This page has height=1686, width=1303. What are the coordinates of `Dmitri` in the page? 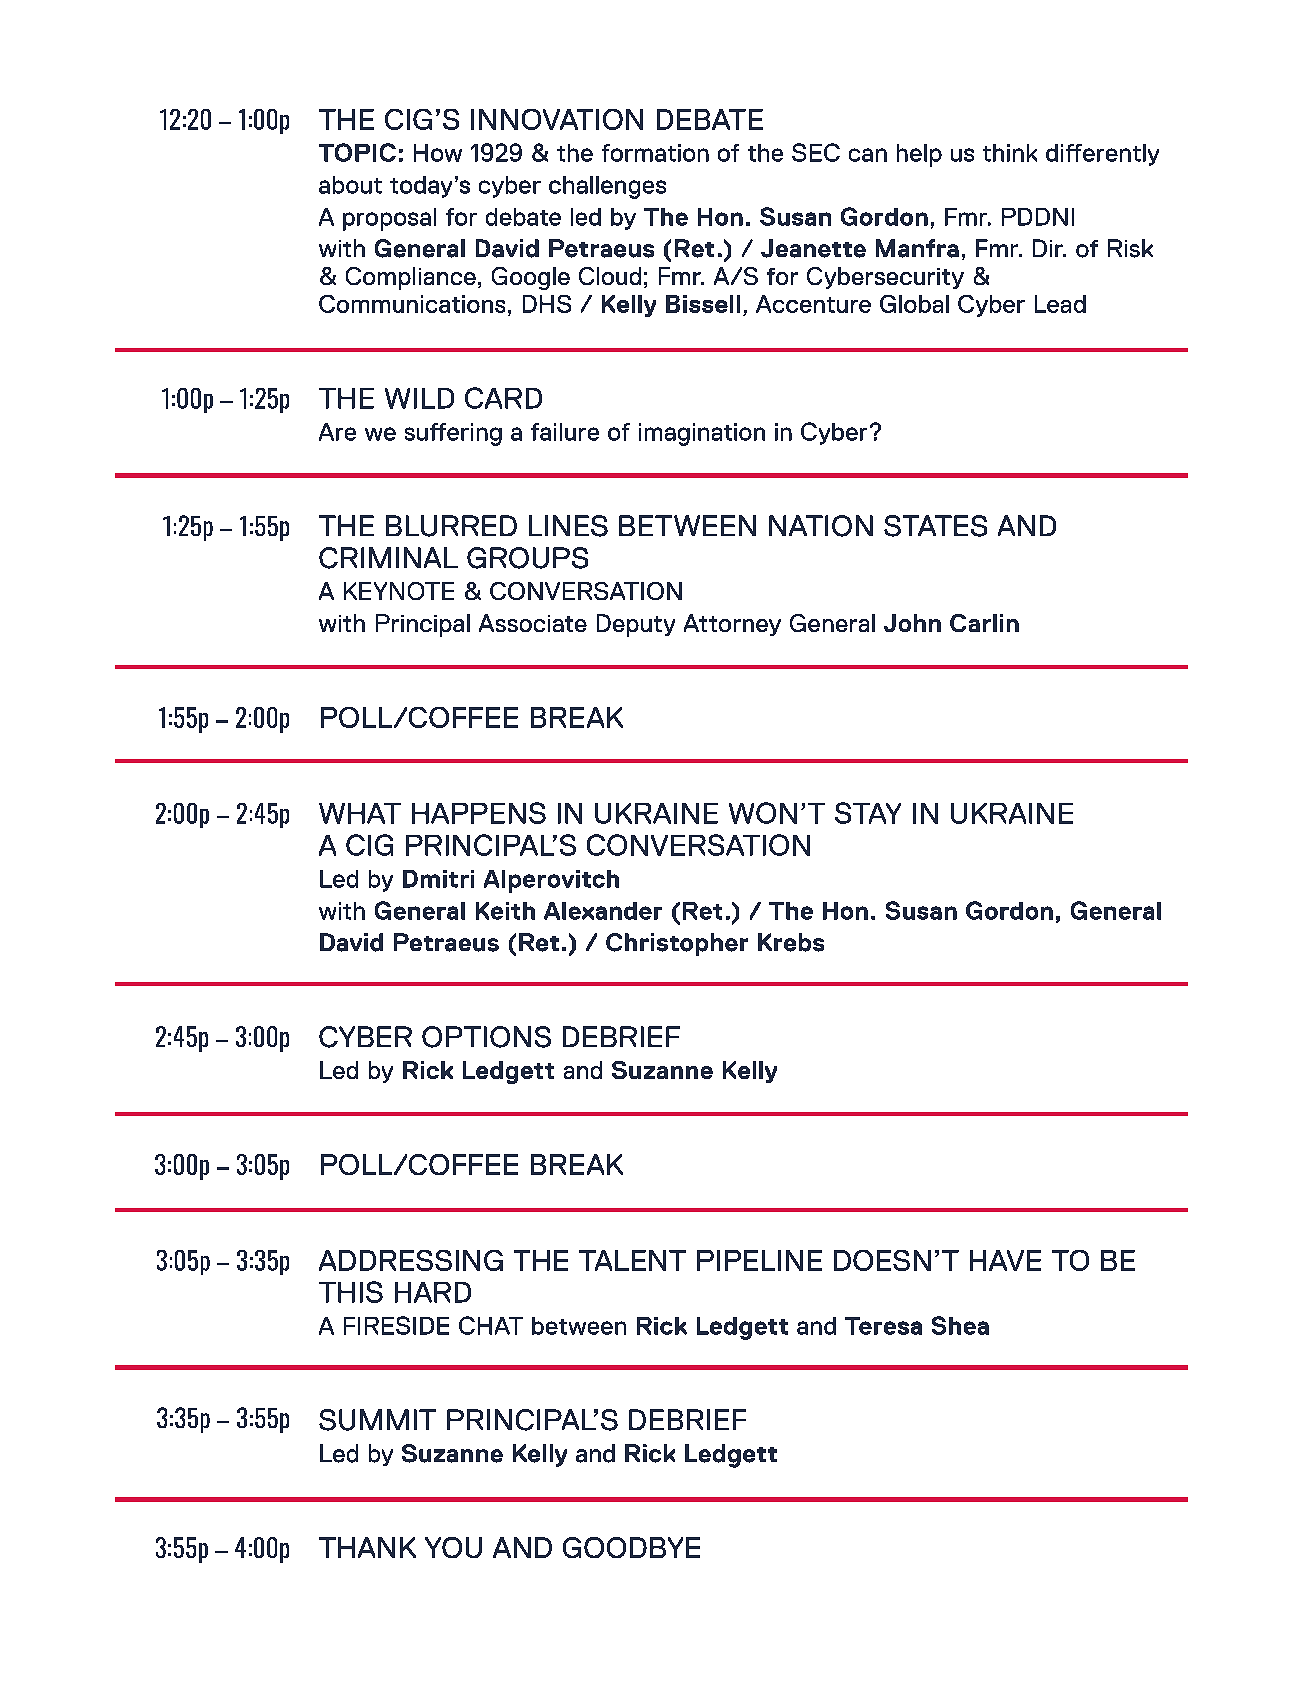 It's located at (438, 879).
